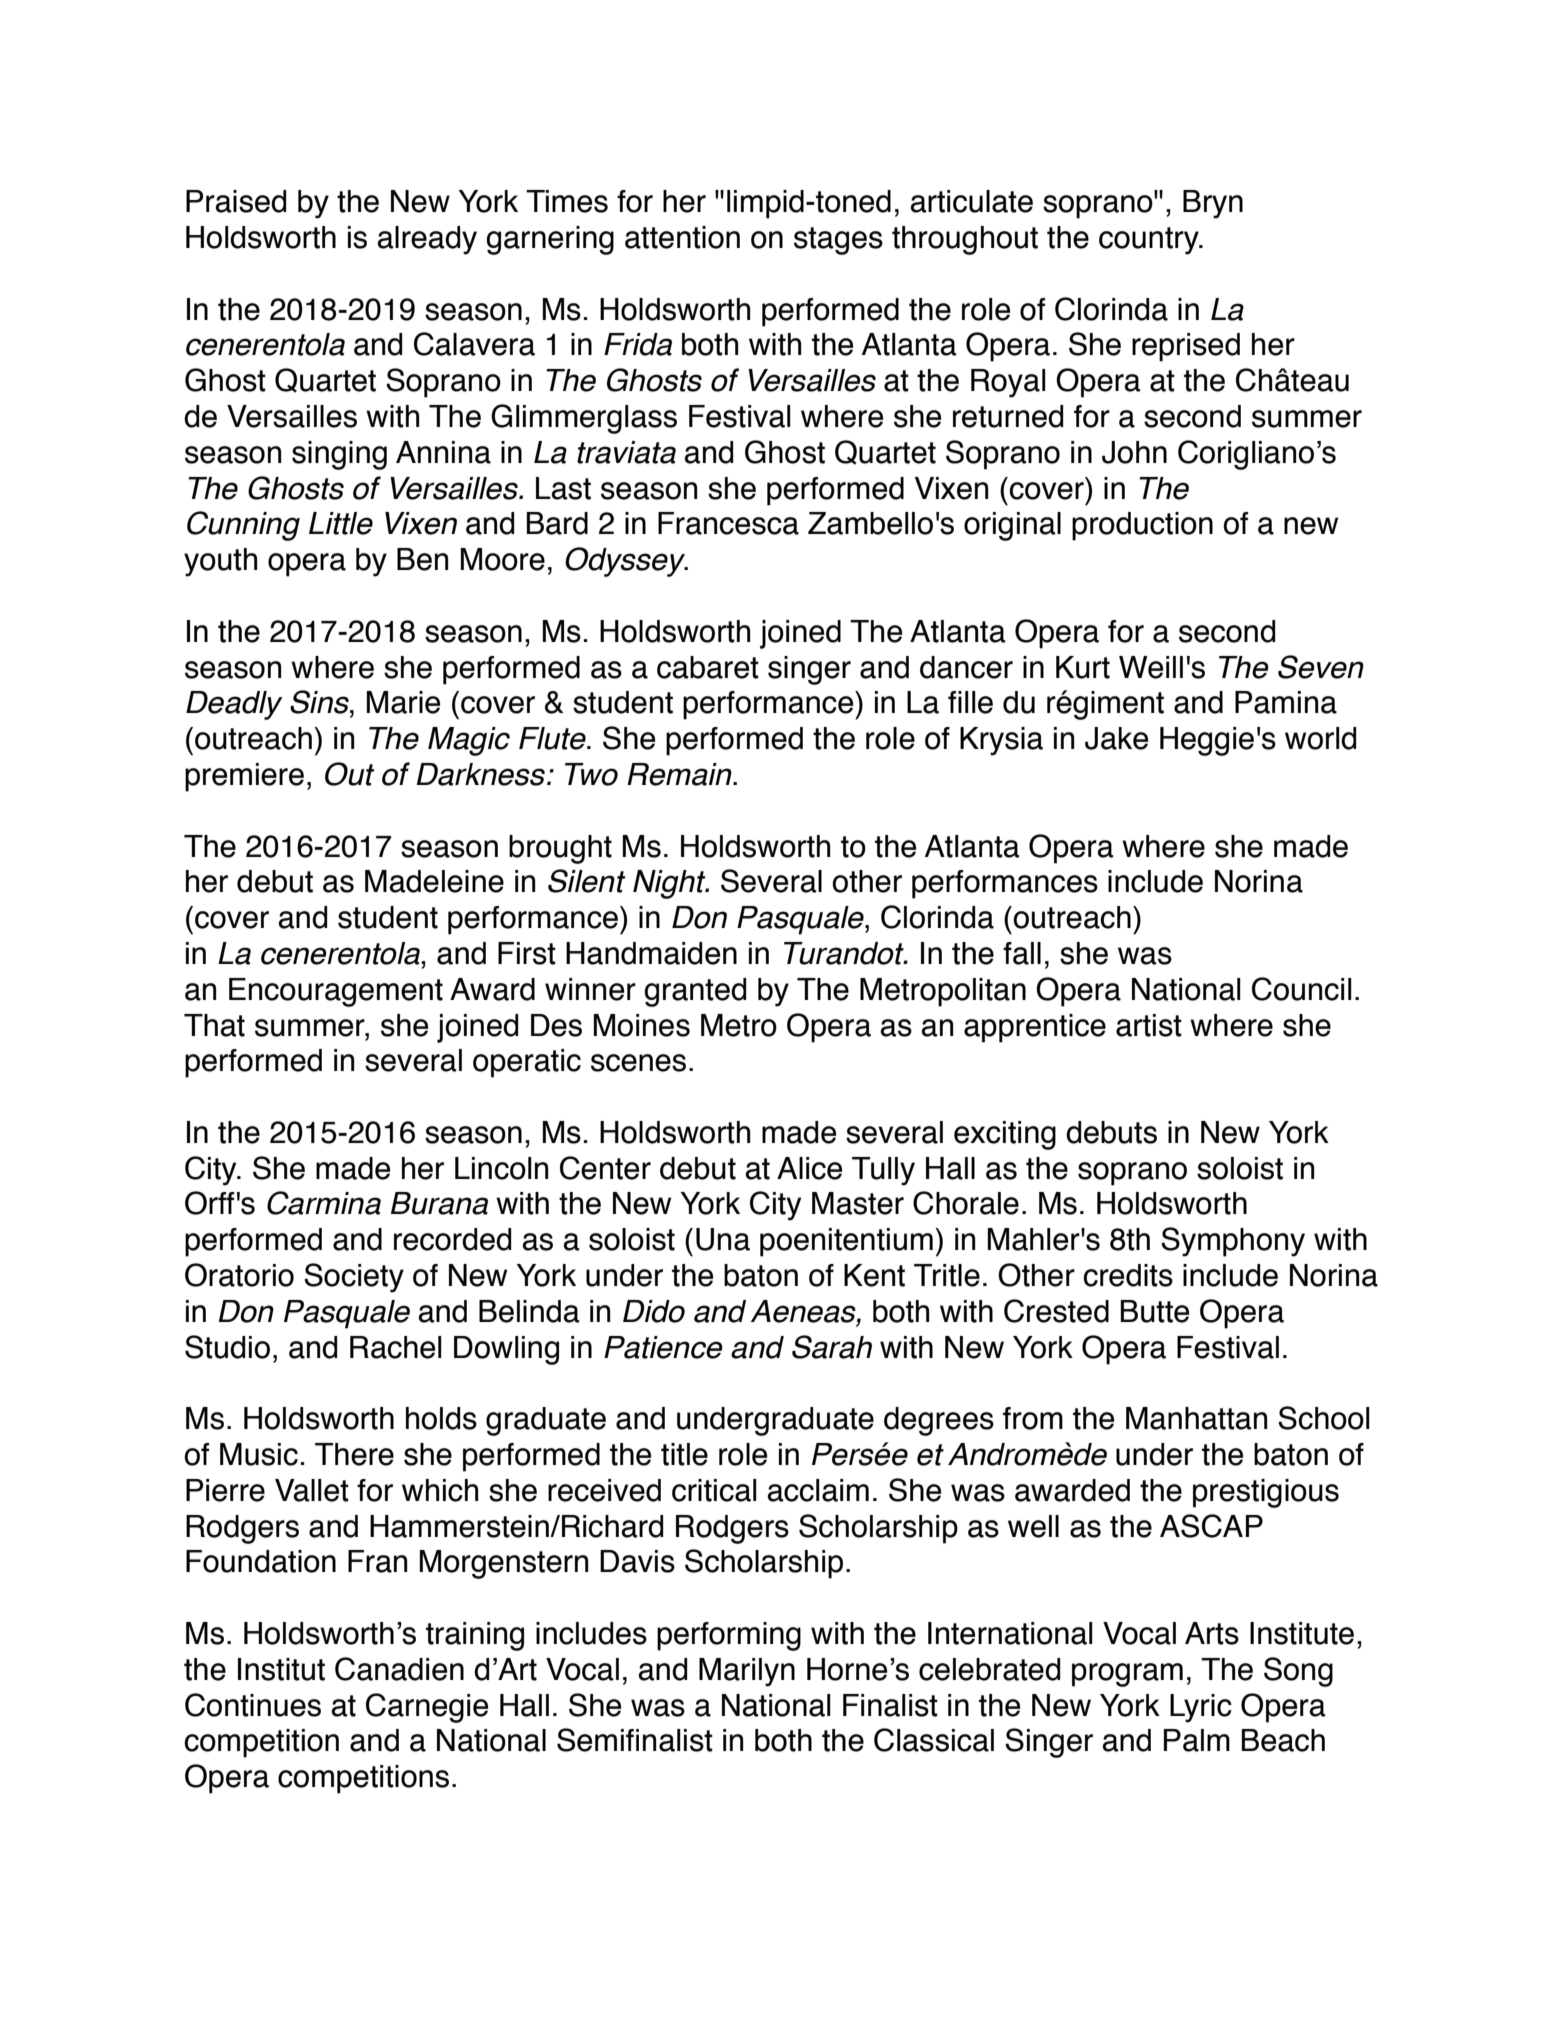  What do you see at coordinates (336, 992) in the screenshot?
I see `Encouragement` at bounding box center [336, 992].
